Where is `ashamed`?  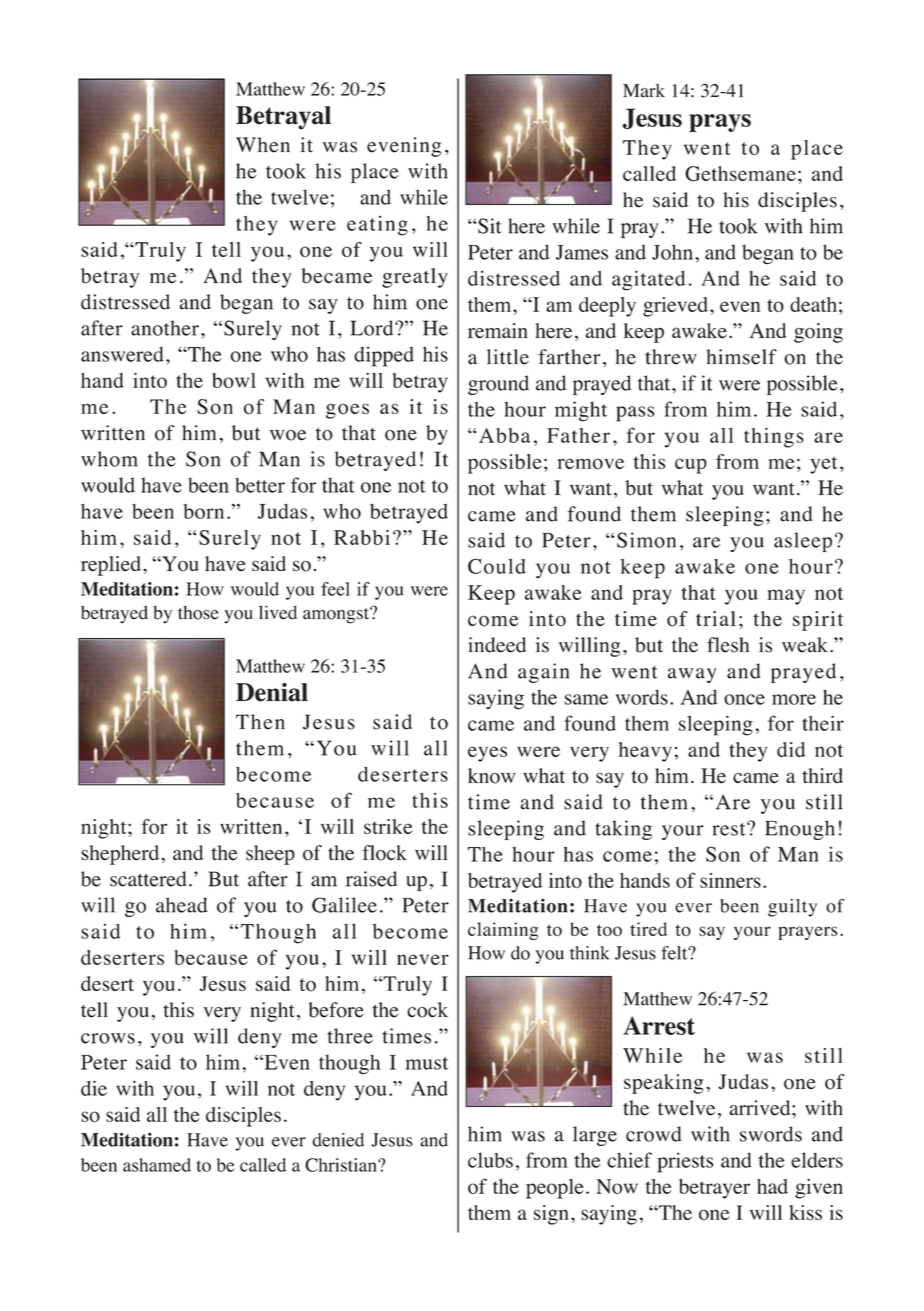
ashamed is located at coordinates (157, 1165).
